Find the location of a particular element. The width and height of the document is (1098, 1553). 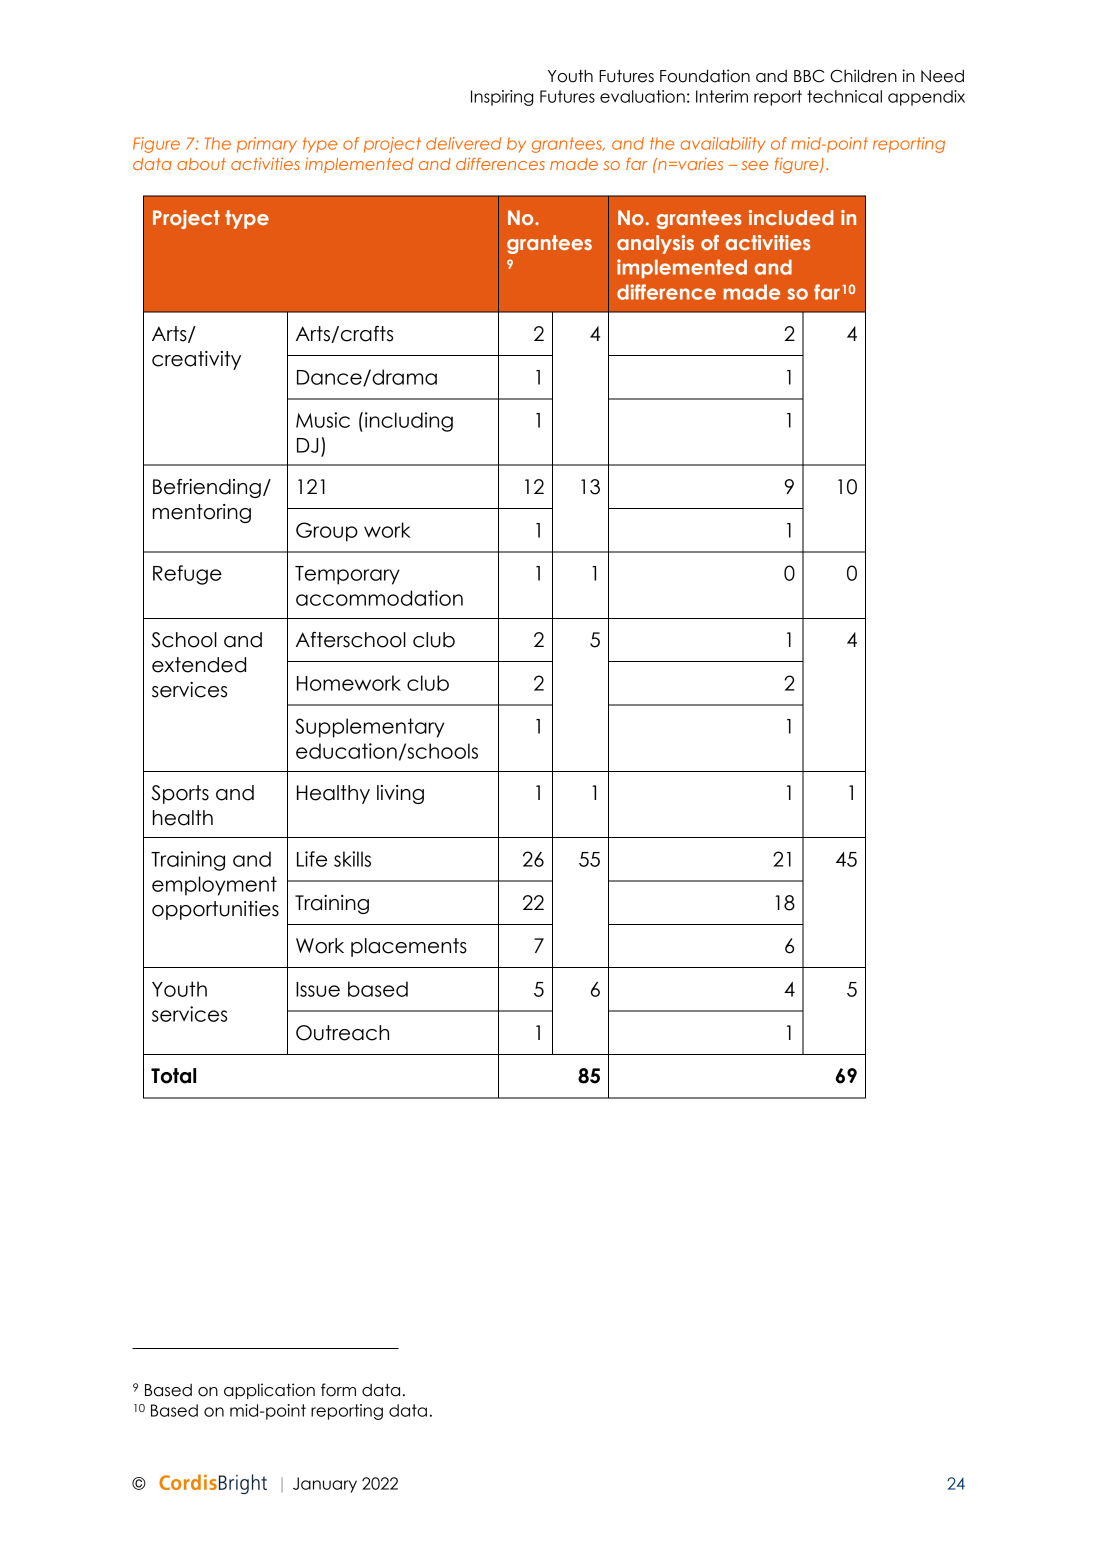

placements is located at coordinates (409, 947).
